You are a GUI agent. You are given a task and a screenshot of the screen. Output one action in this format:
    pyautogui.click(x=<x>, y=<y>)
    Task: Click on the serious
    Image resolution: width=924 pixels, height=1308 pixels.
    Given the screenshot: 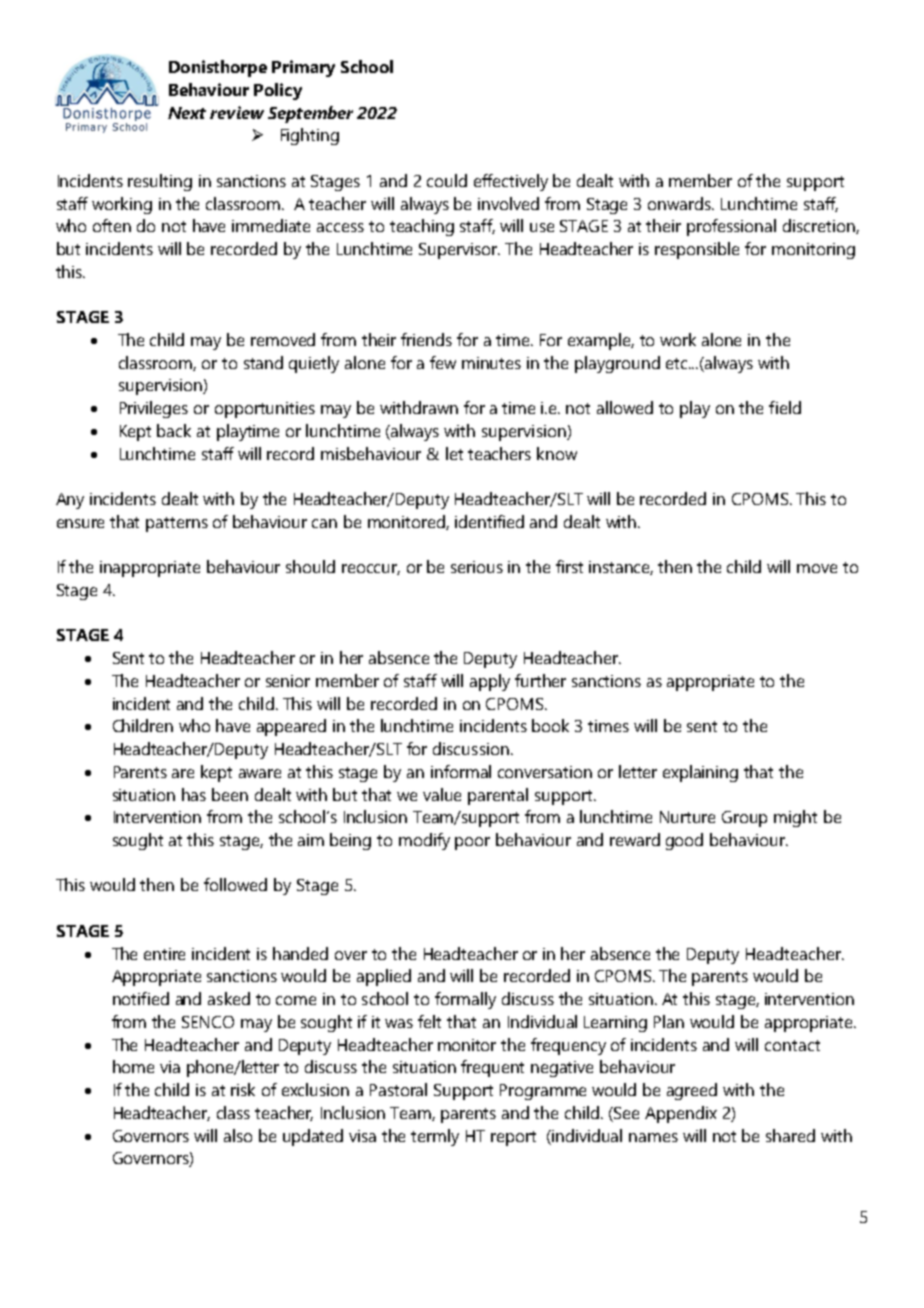 What is the action you would take?
    pyautogui.click(x=477, y=567)
